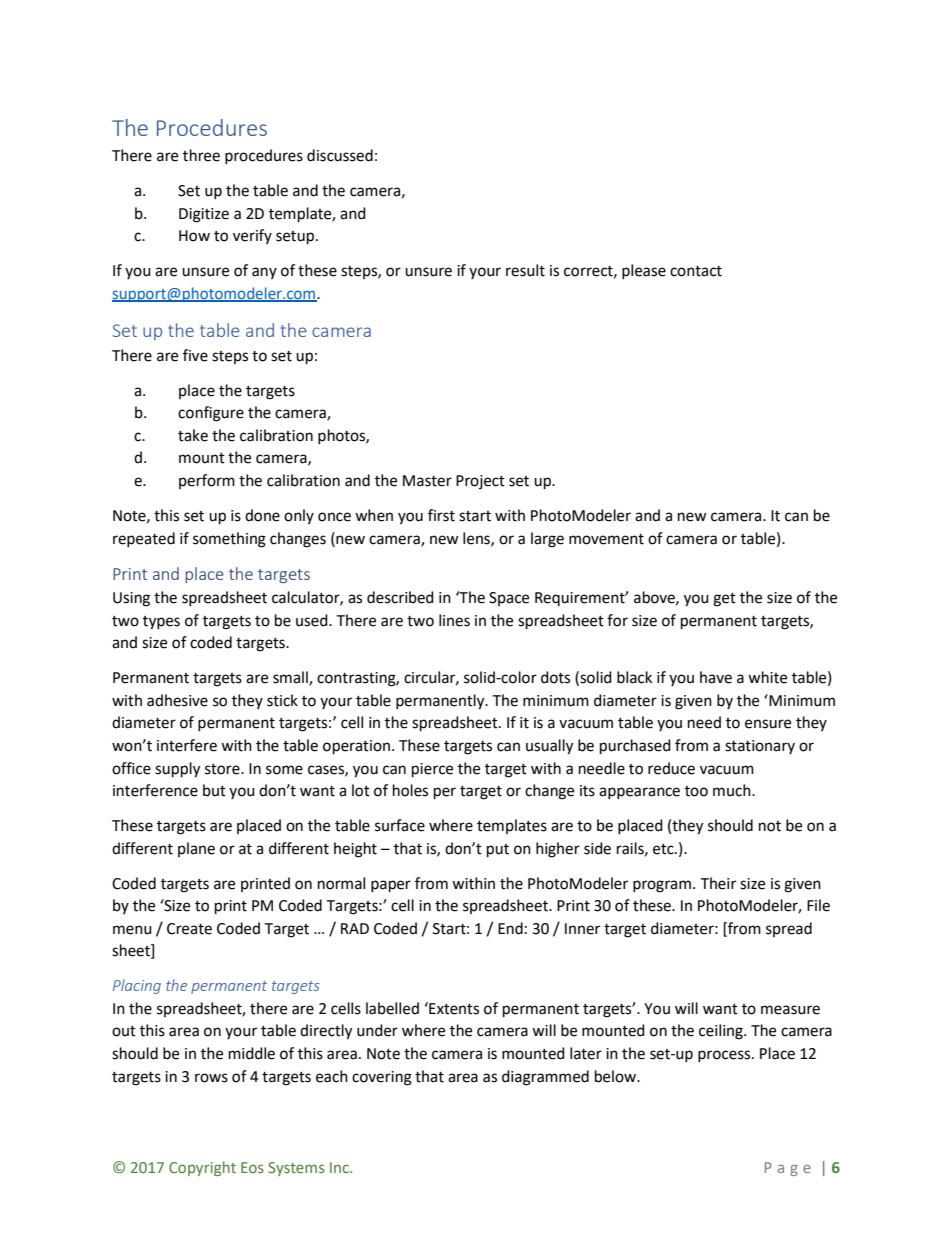 This image has height=1233, width=952. Describe the element at coordinates (716, 677) in the image. I see `have` at that location.
